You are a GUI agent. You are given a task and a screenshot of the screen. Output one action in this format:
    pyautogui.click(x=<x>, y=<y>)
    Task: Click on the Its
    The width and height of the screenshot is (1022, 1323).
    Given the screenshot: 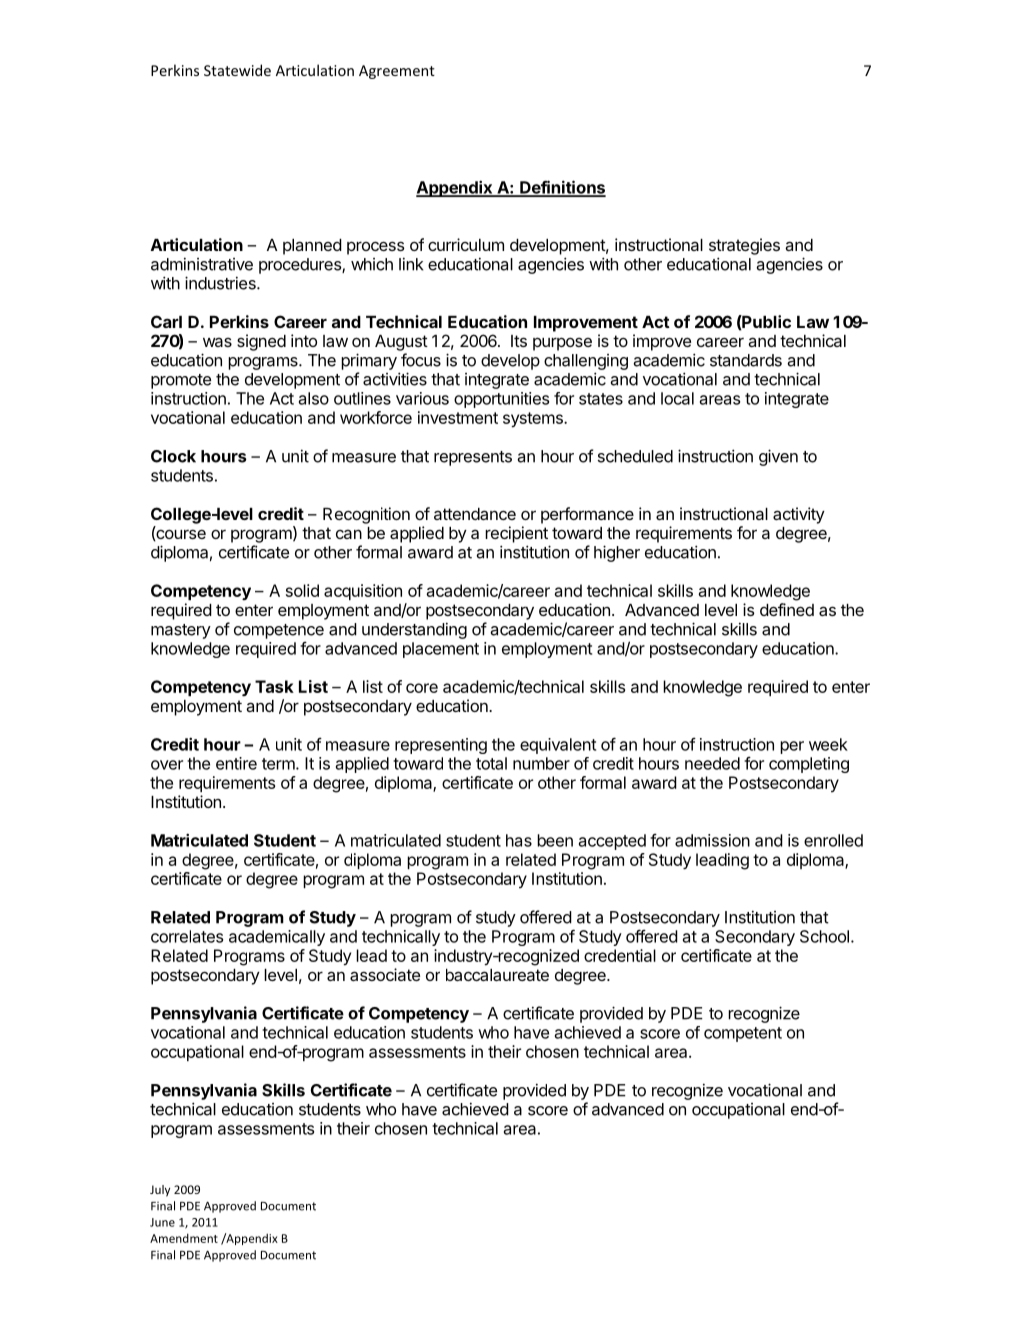 What is the action you would take?
    pyautogui.click(x=519, y=341)
